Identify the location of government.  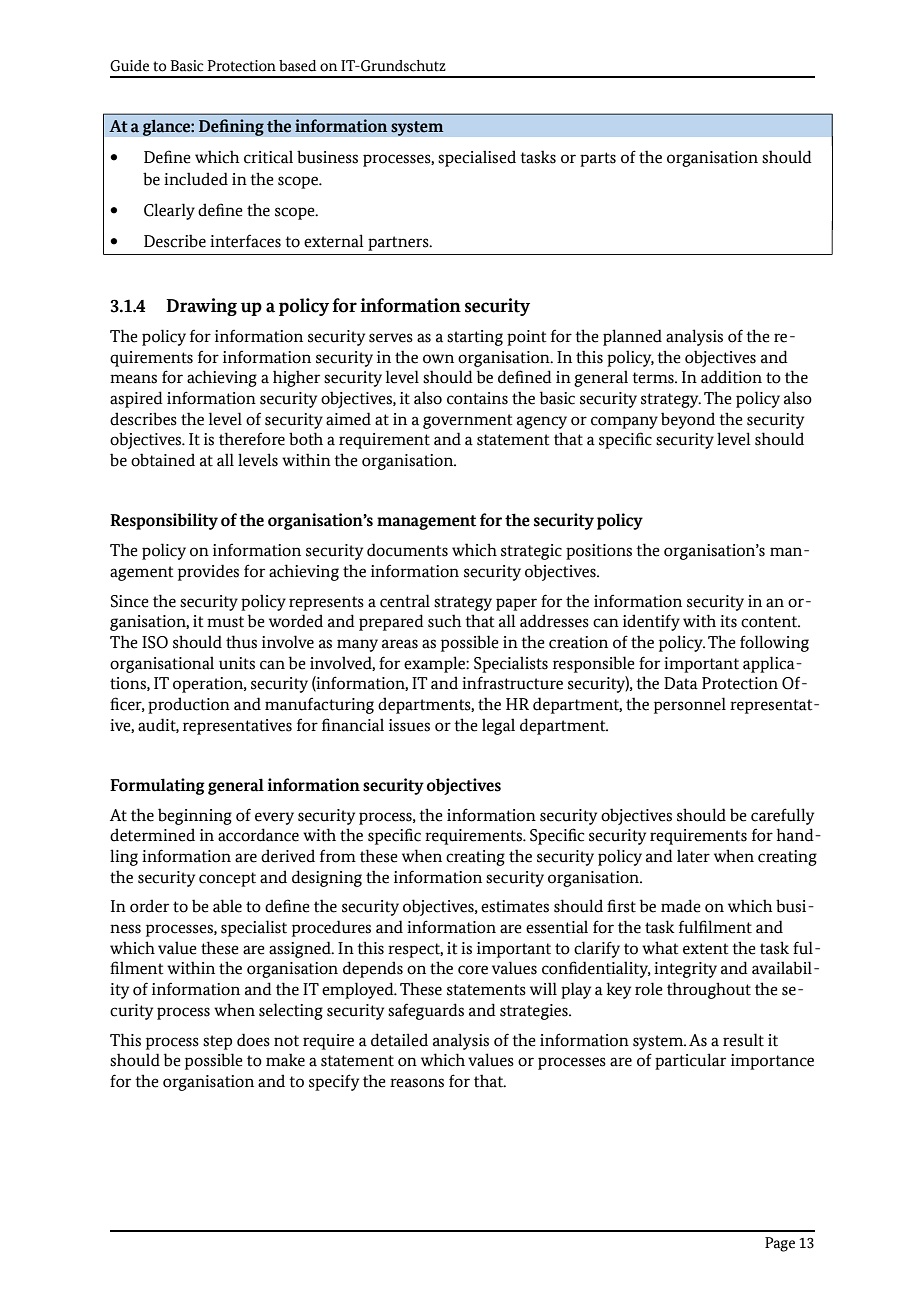
(468, 421).
